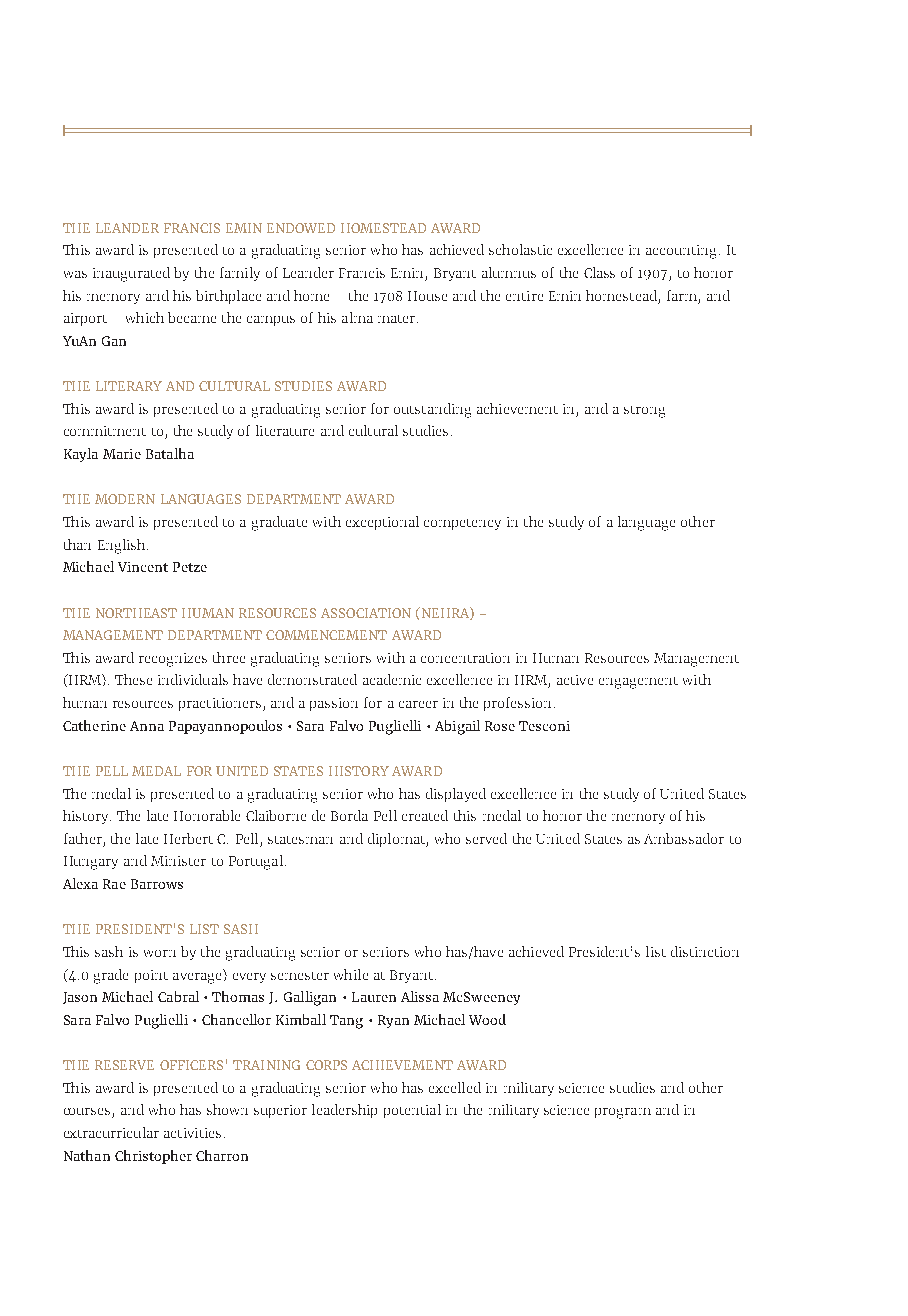 The image size is (908, 1316). I want to click on Class, so click(599, 272).
